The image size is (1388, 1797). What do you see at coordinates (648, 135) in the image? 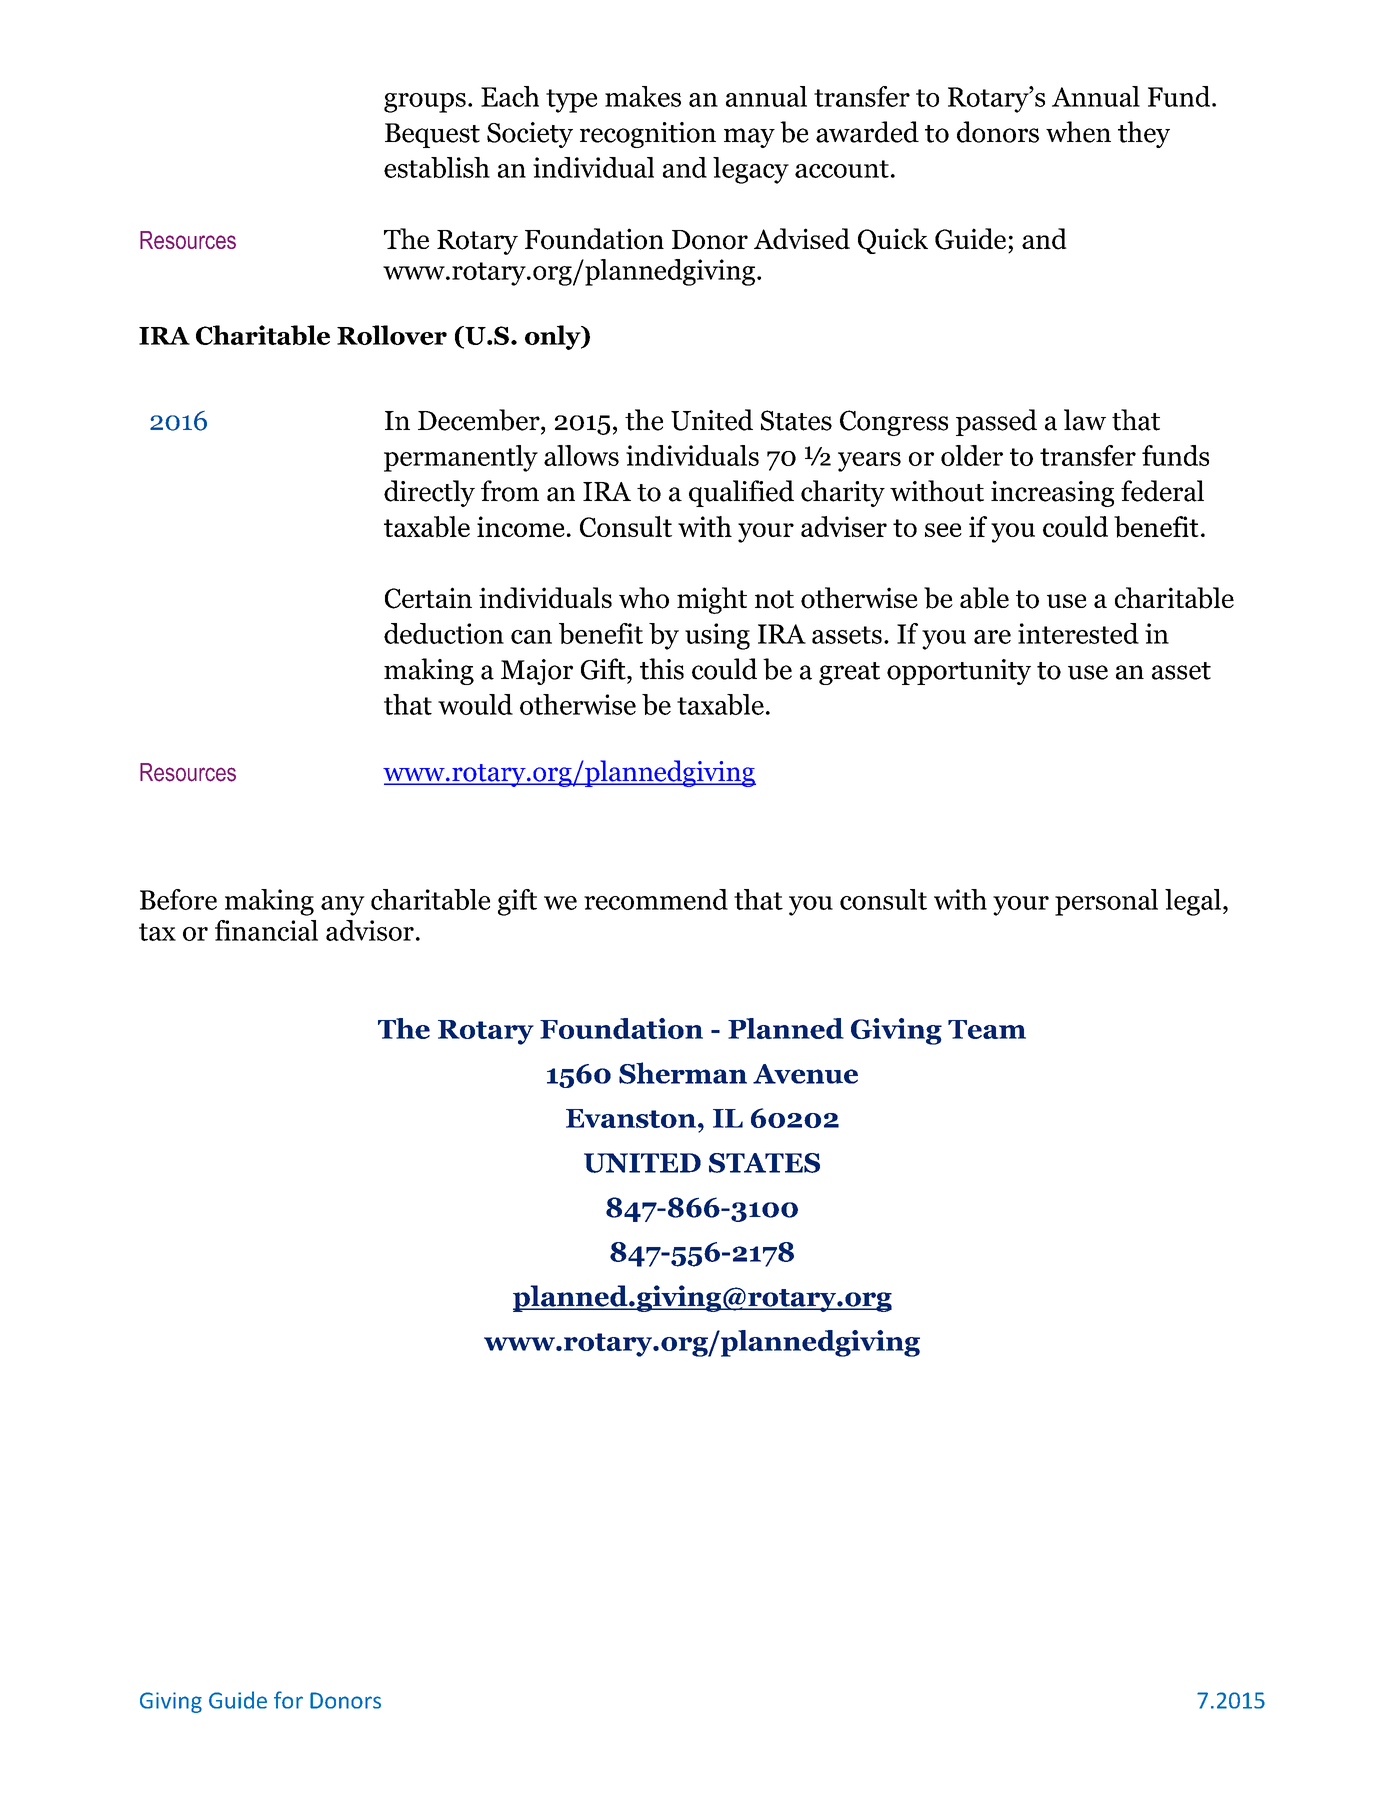
I see `recognition` at bounding box center [648, 135].
